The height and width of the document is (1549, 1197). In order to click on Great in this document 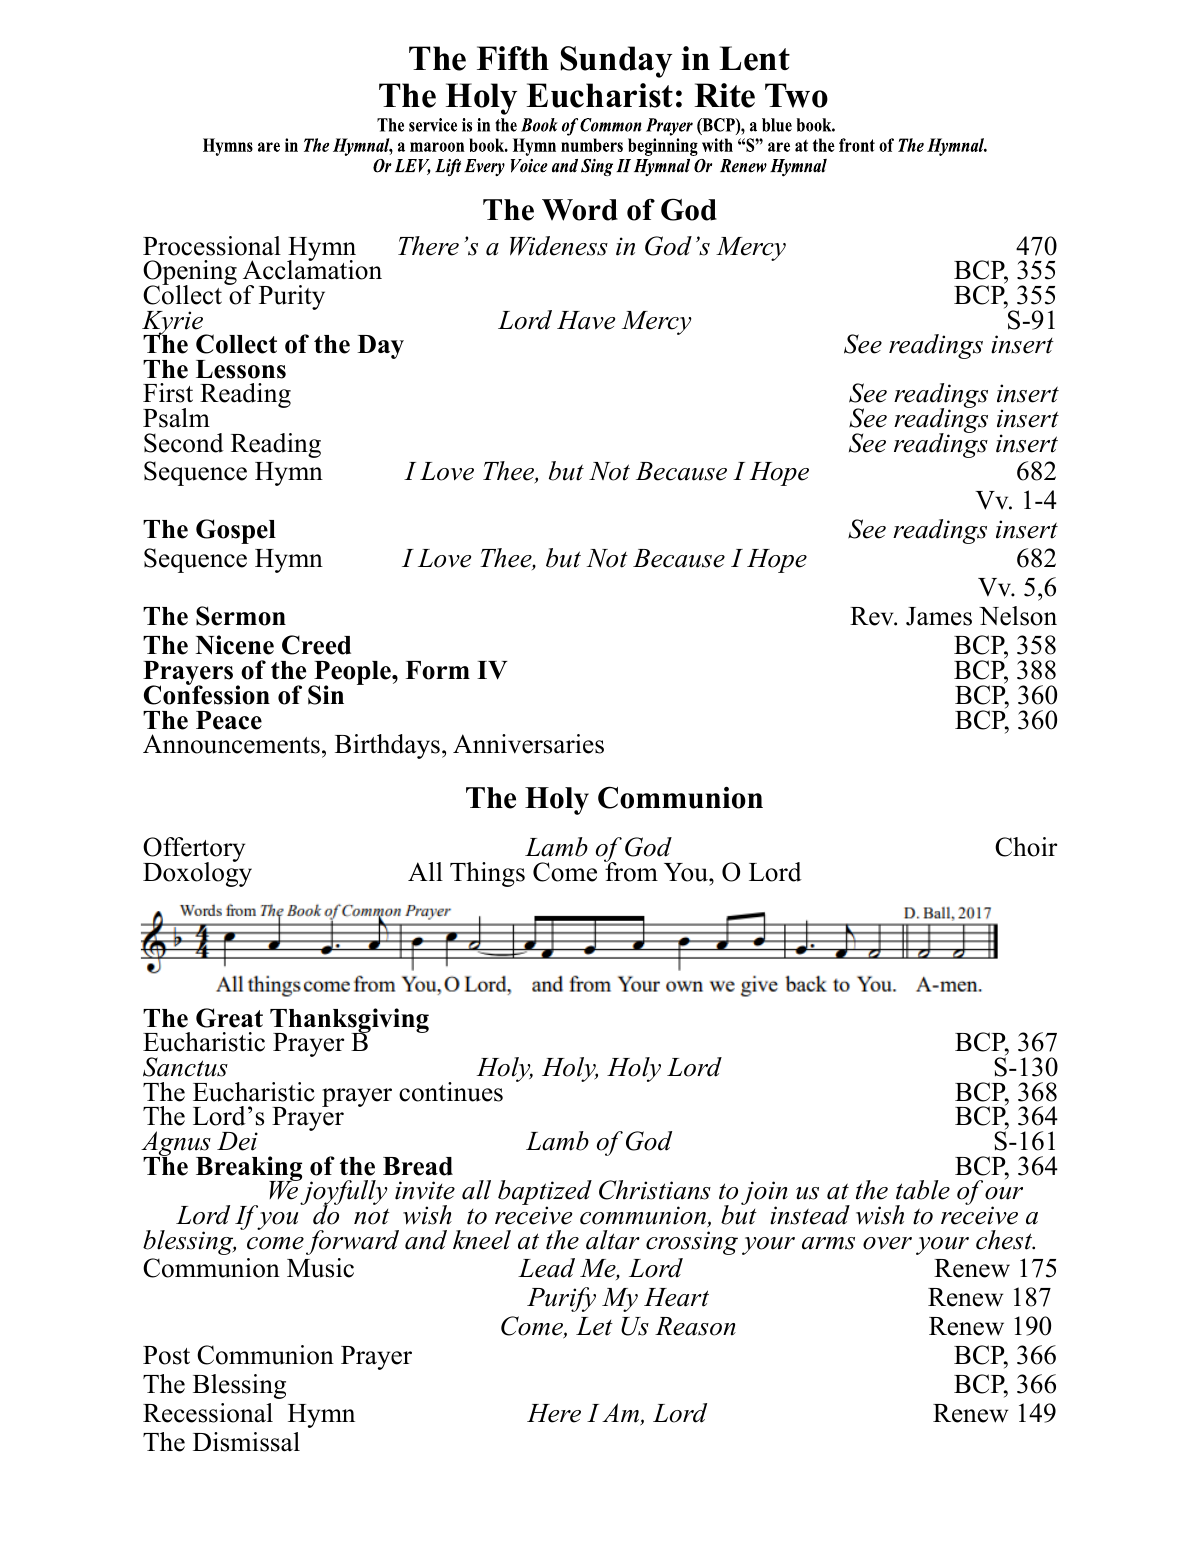, I will do `click(229, 1018)`.
